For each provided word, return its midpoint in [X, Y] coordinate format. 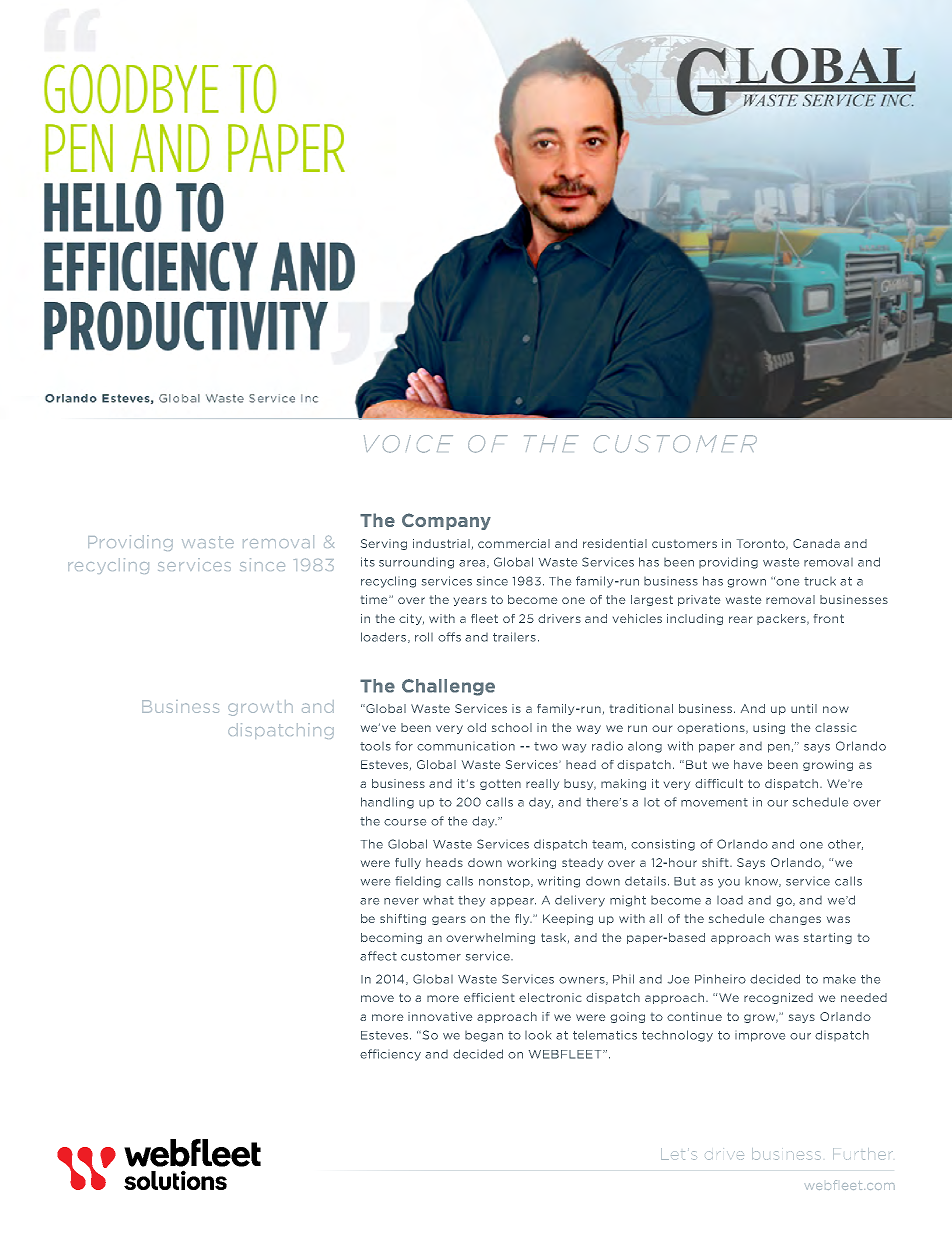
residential [615, 543]
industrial [441, 543]
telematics [605, 1035]
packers [782, 619]
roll [424, 637]
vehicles [637, 618]
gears [449, 920]
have [748, 764]
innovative [440, 1016]
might [628, 901]
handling [387, 803]
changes [795, 919]
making [623, 784]
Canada [816, 543]
